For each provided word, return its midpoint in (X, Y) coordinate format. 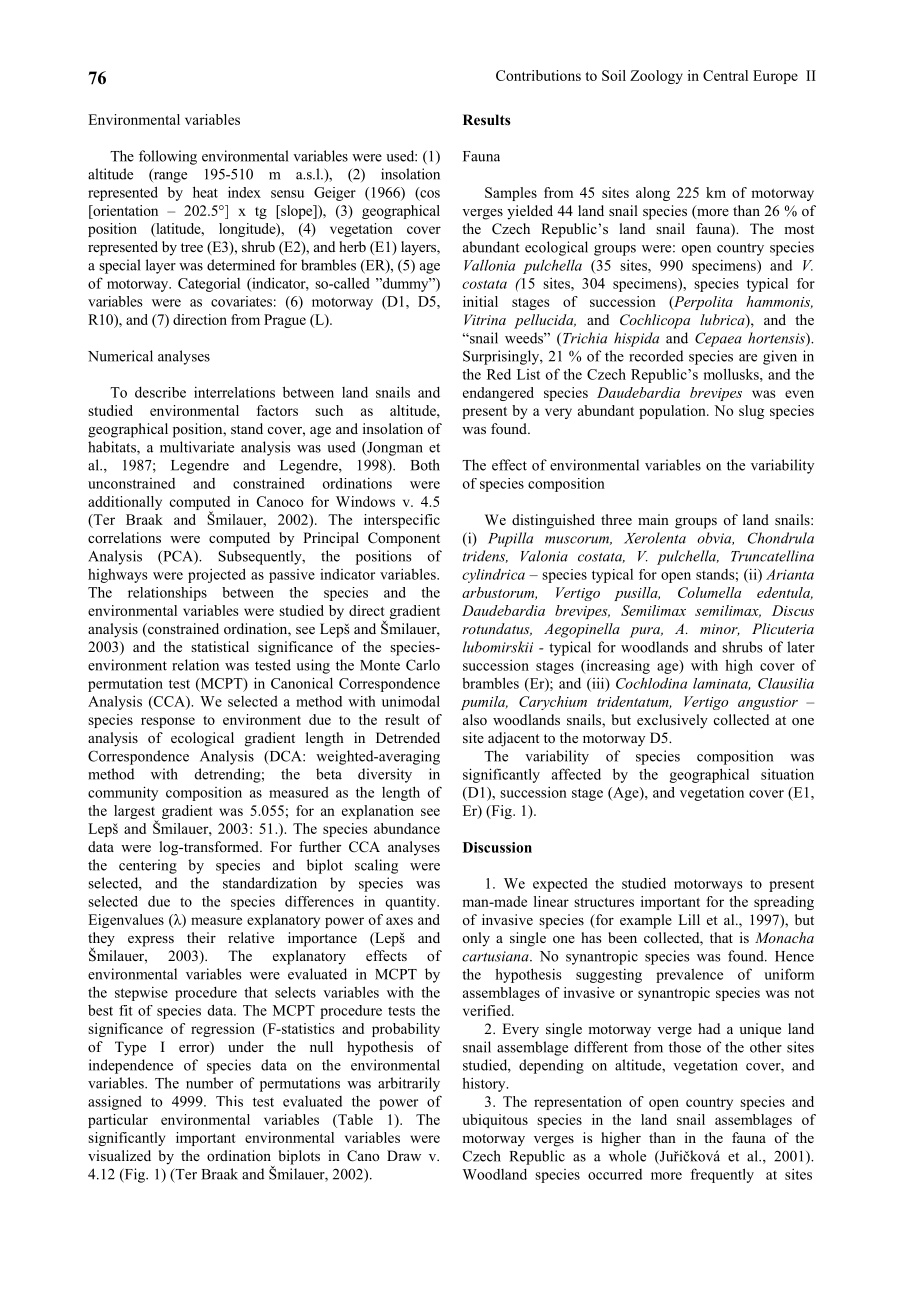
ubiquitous (495, 1121)
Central (725, 75)
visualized (119, 1155)
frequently (722, 1175)
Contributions (538, 75)
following (168, 157)
